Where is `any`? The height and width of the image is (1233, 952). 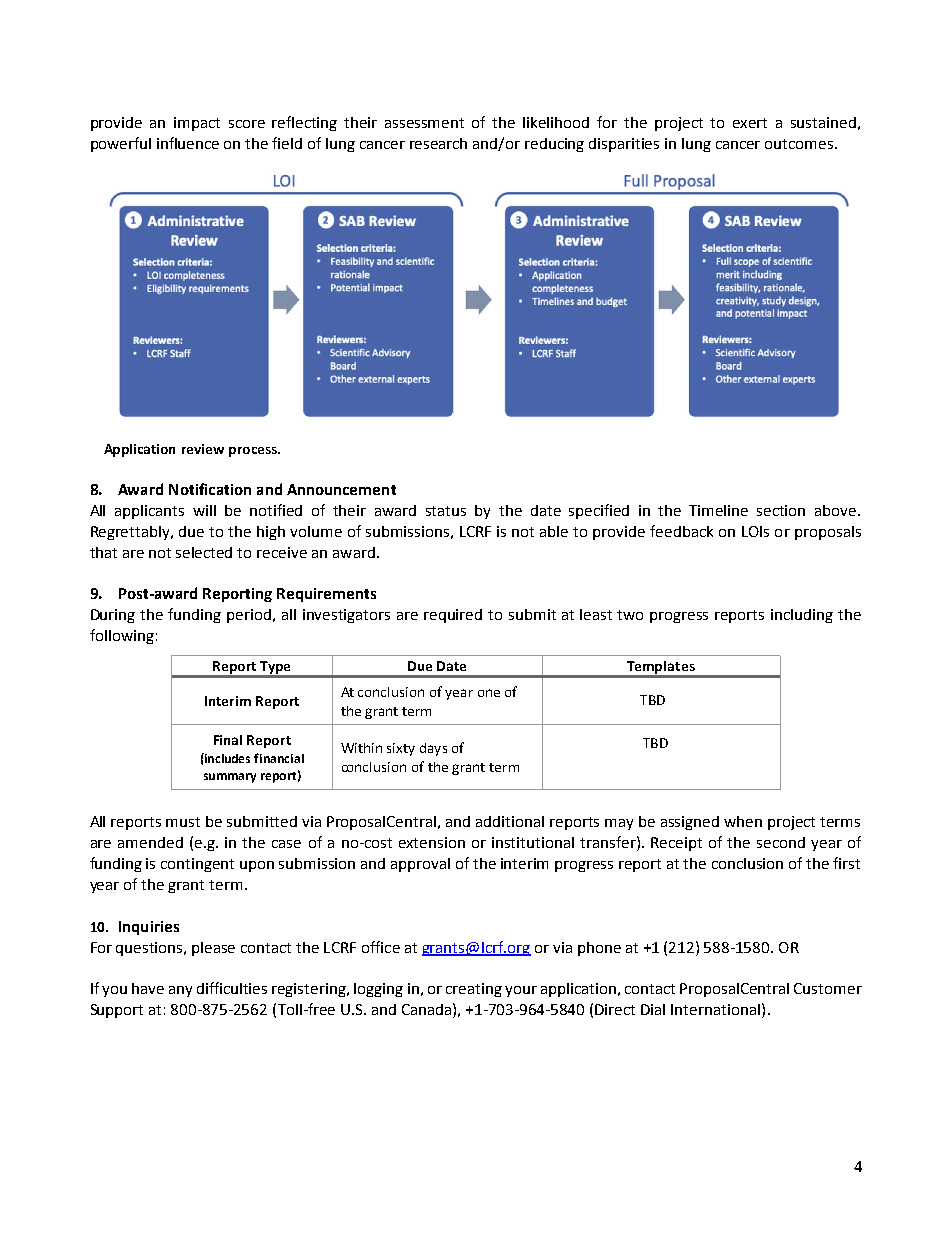 any is located at coordinates (180, 991).
